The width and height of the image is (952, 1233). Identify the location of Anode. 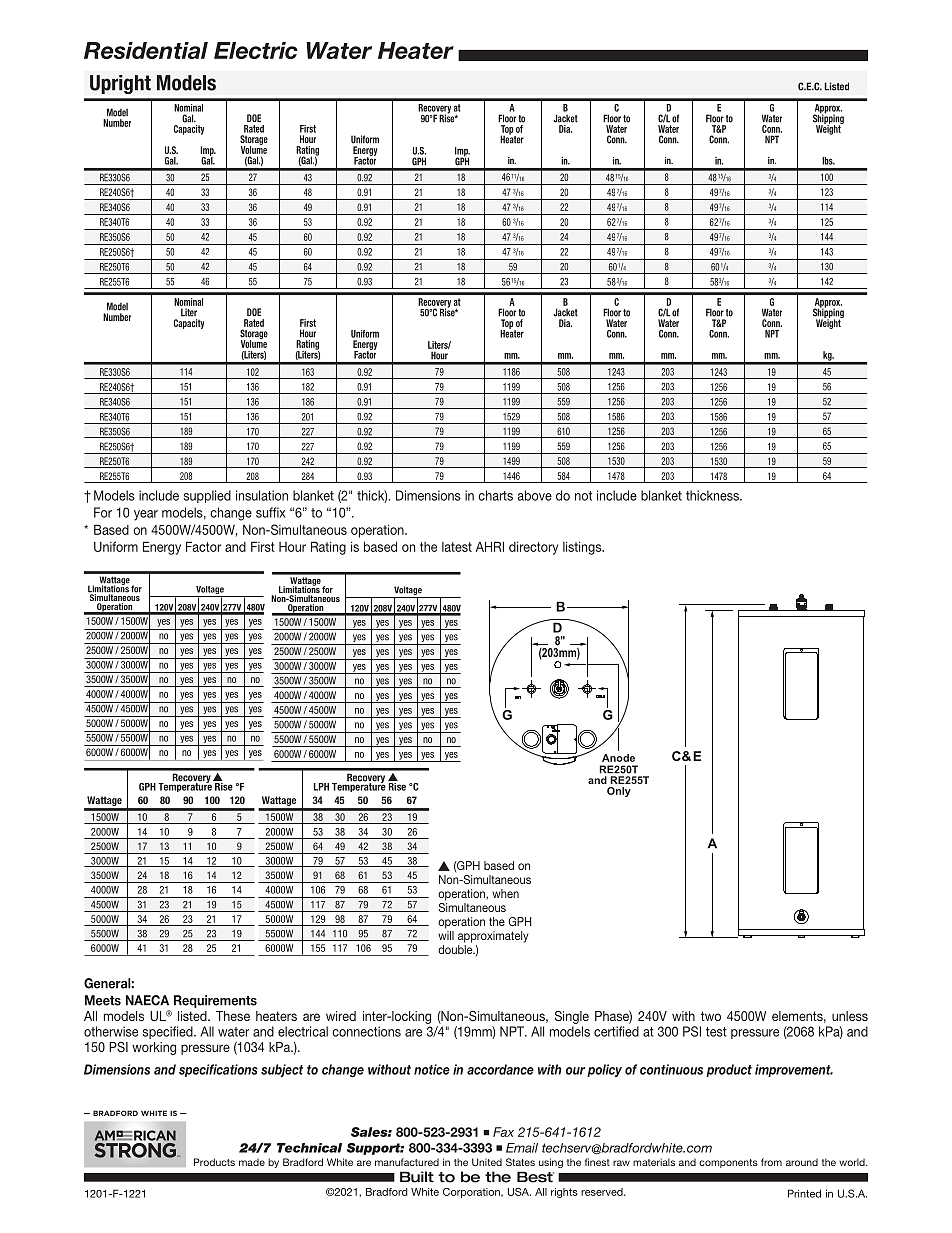
(618, 758).
